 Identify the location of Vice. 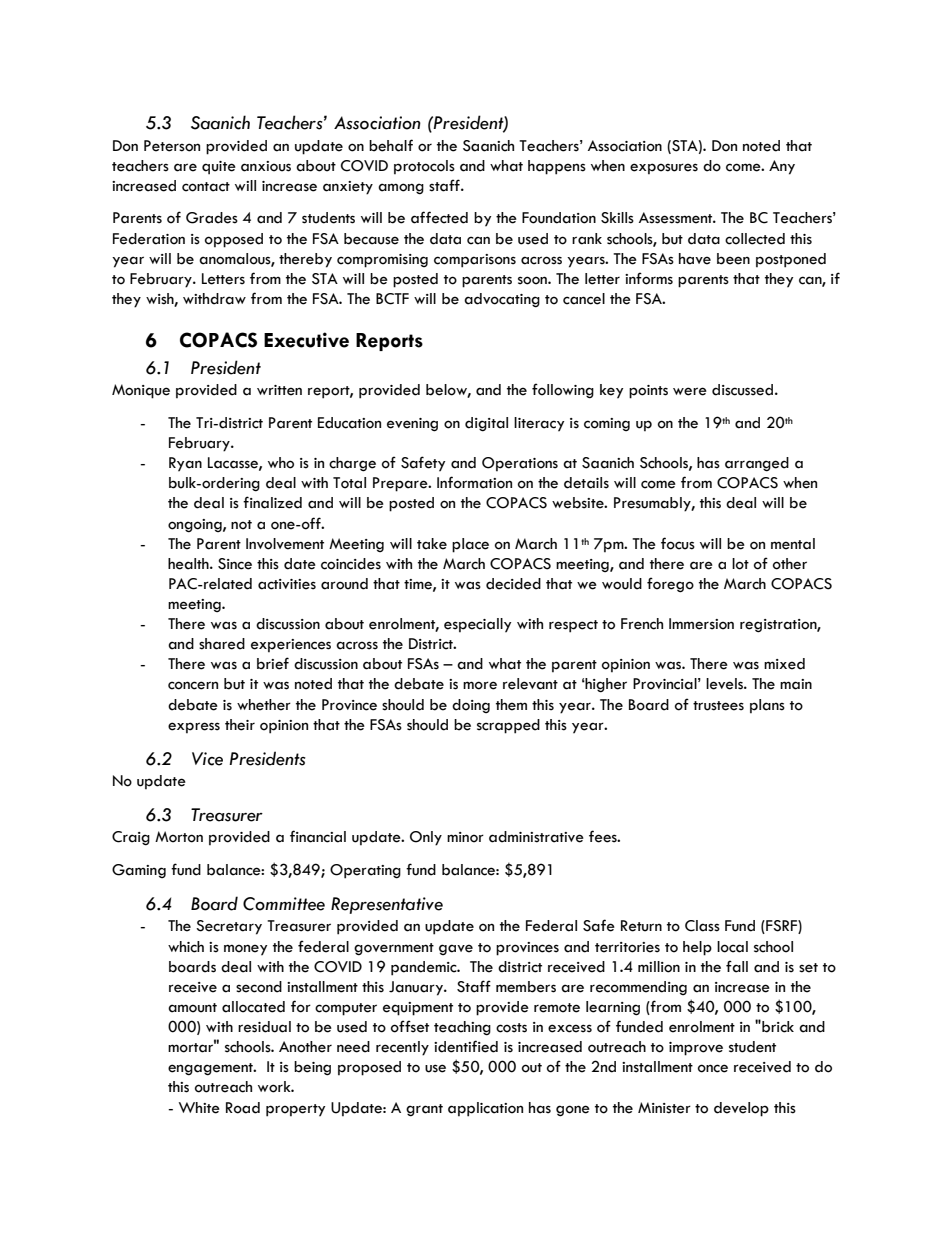
(207, 759).
